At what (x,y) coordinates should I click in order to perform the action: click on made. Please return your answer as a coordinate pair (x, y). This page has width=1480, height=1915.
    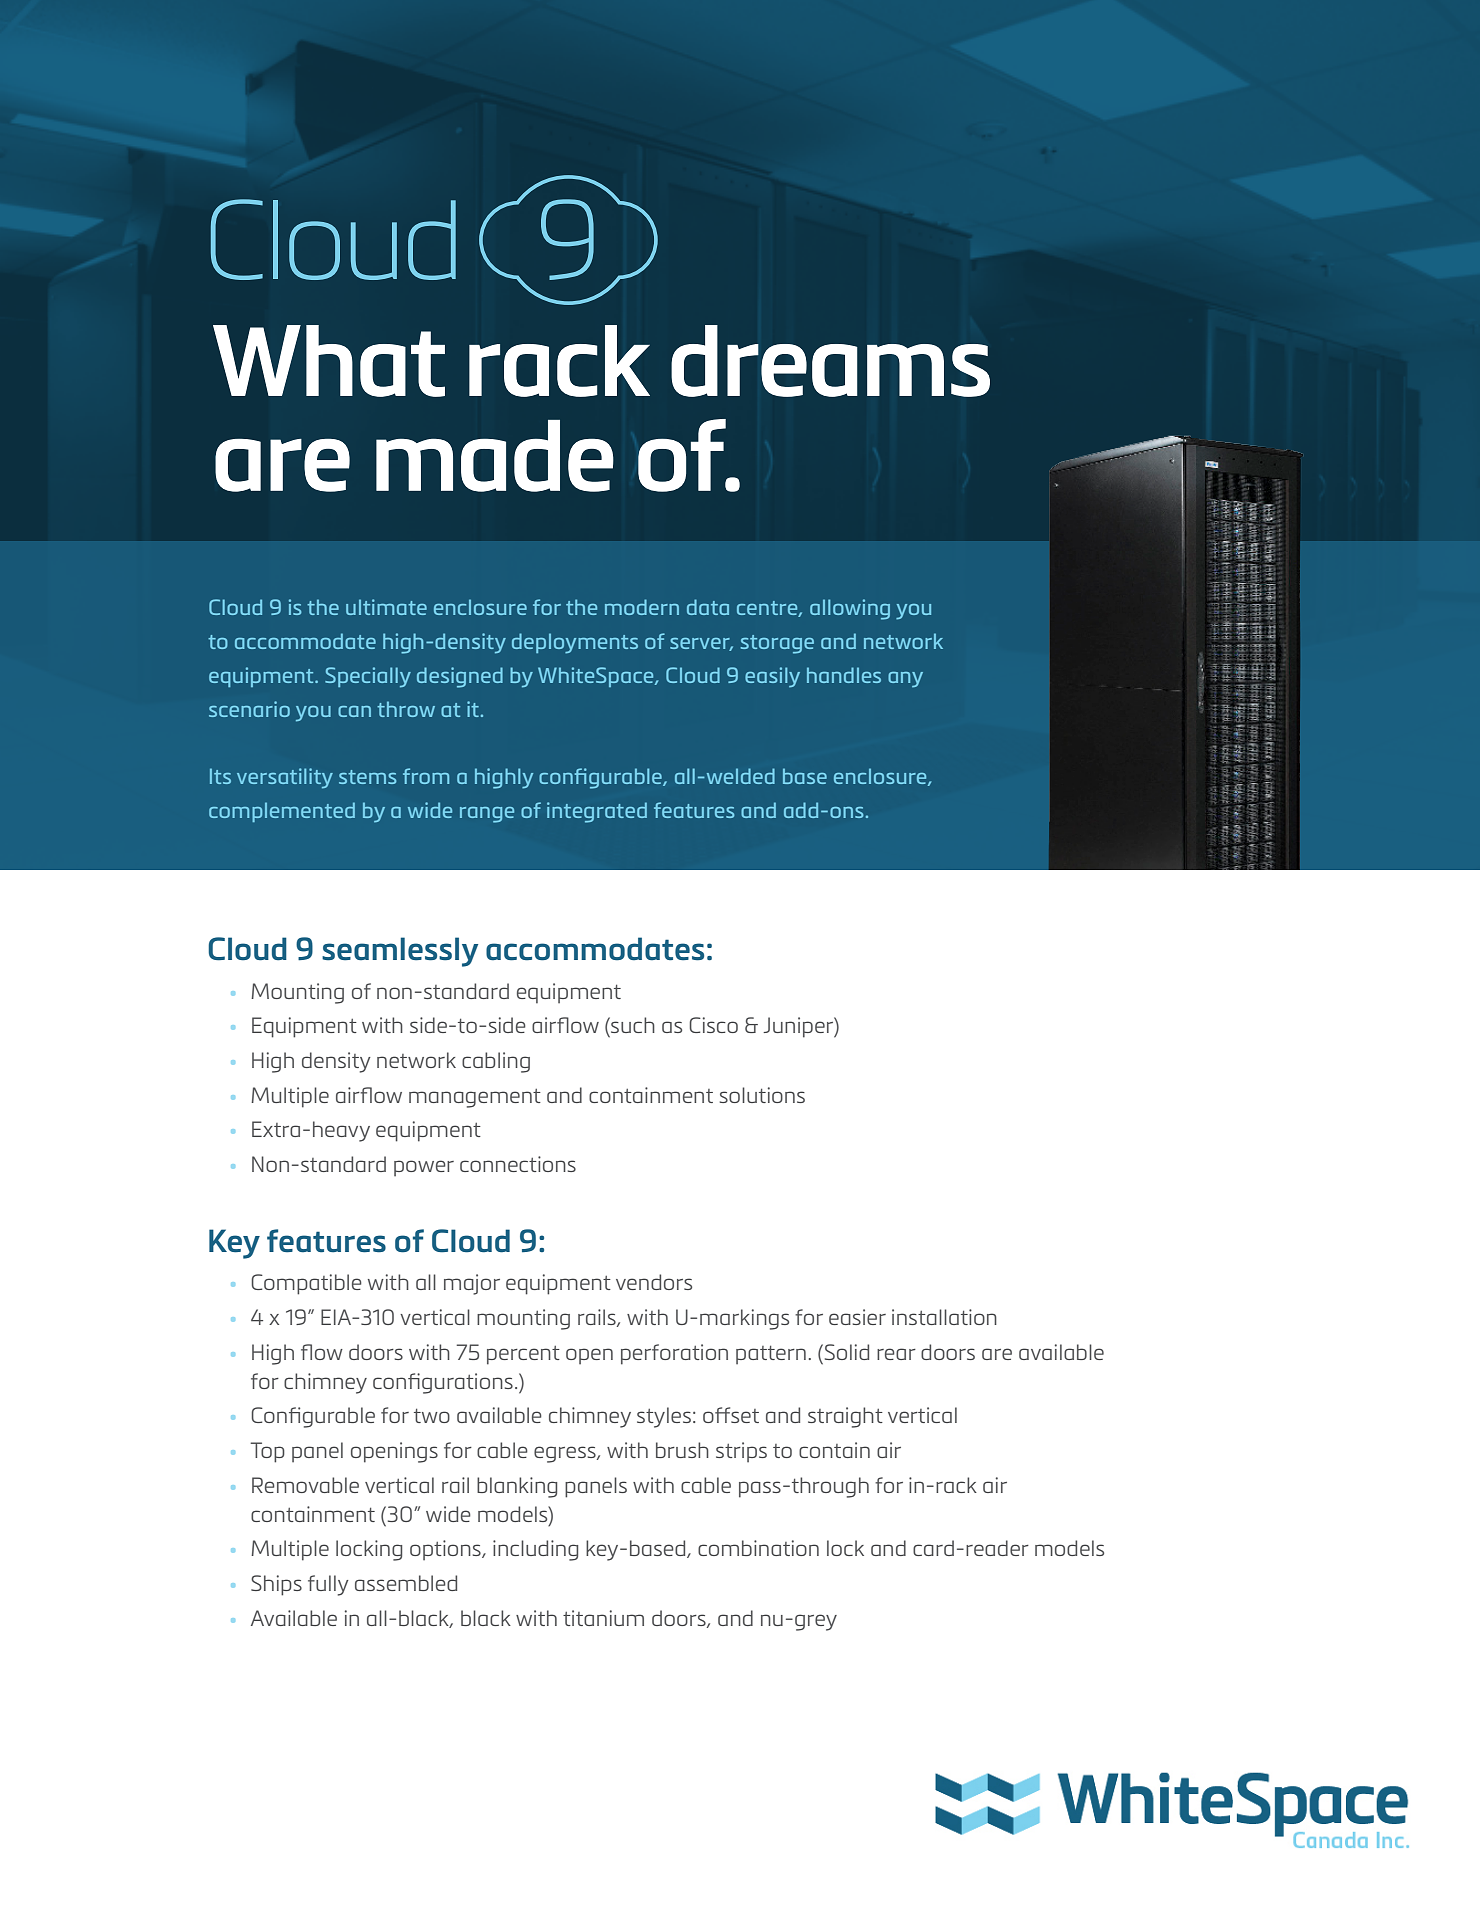
    Looking at the image, I should click on (495, 456).
